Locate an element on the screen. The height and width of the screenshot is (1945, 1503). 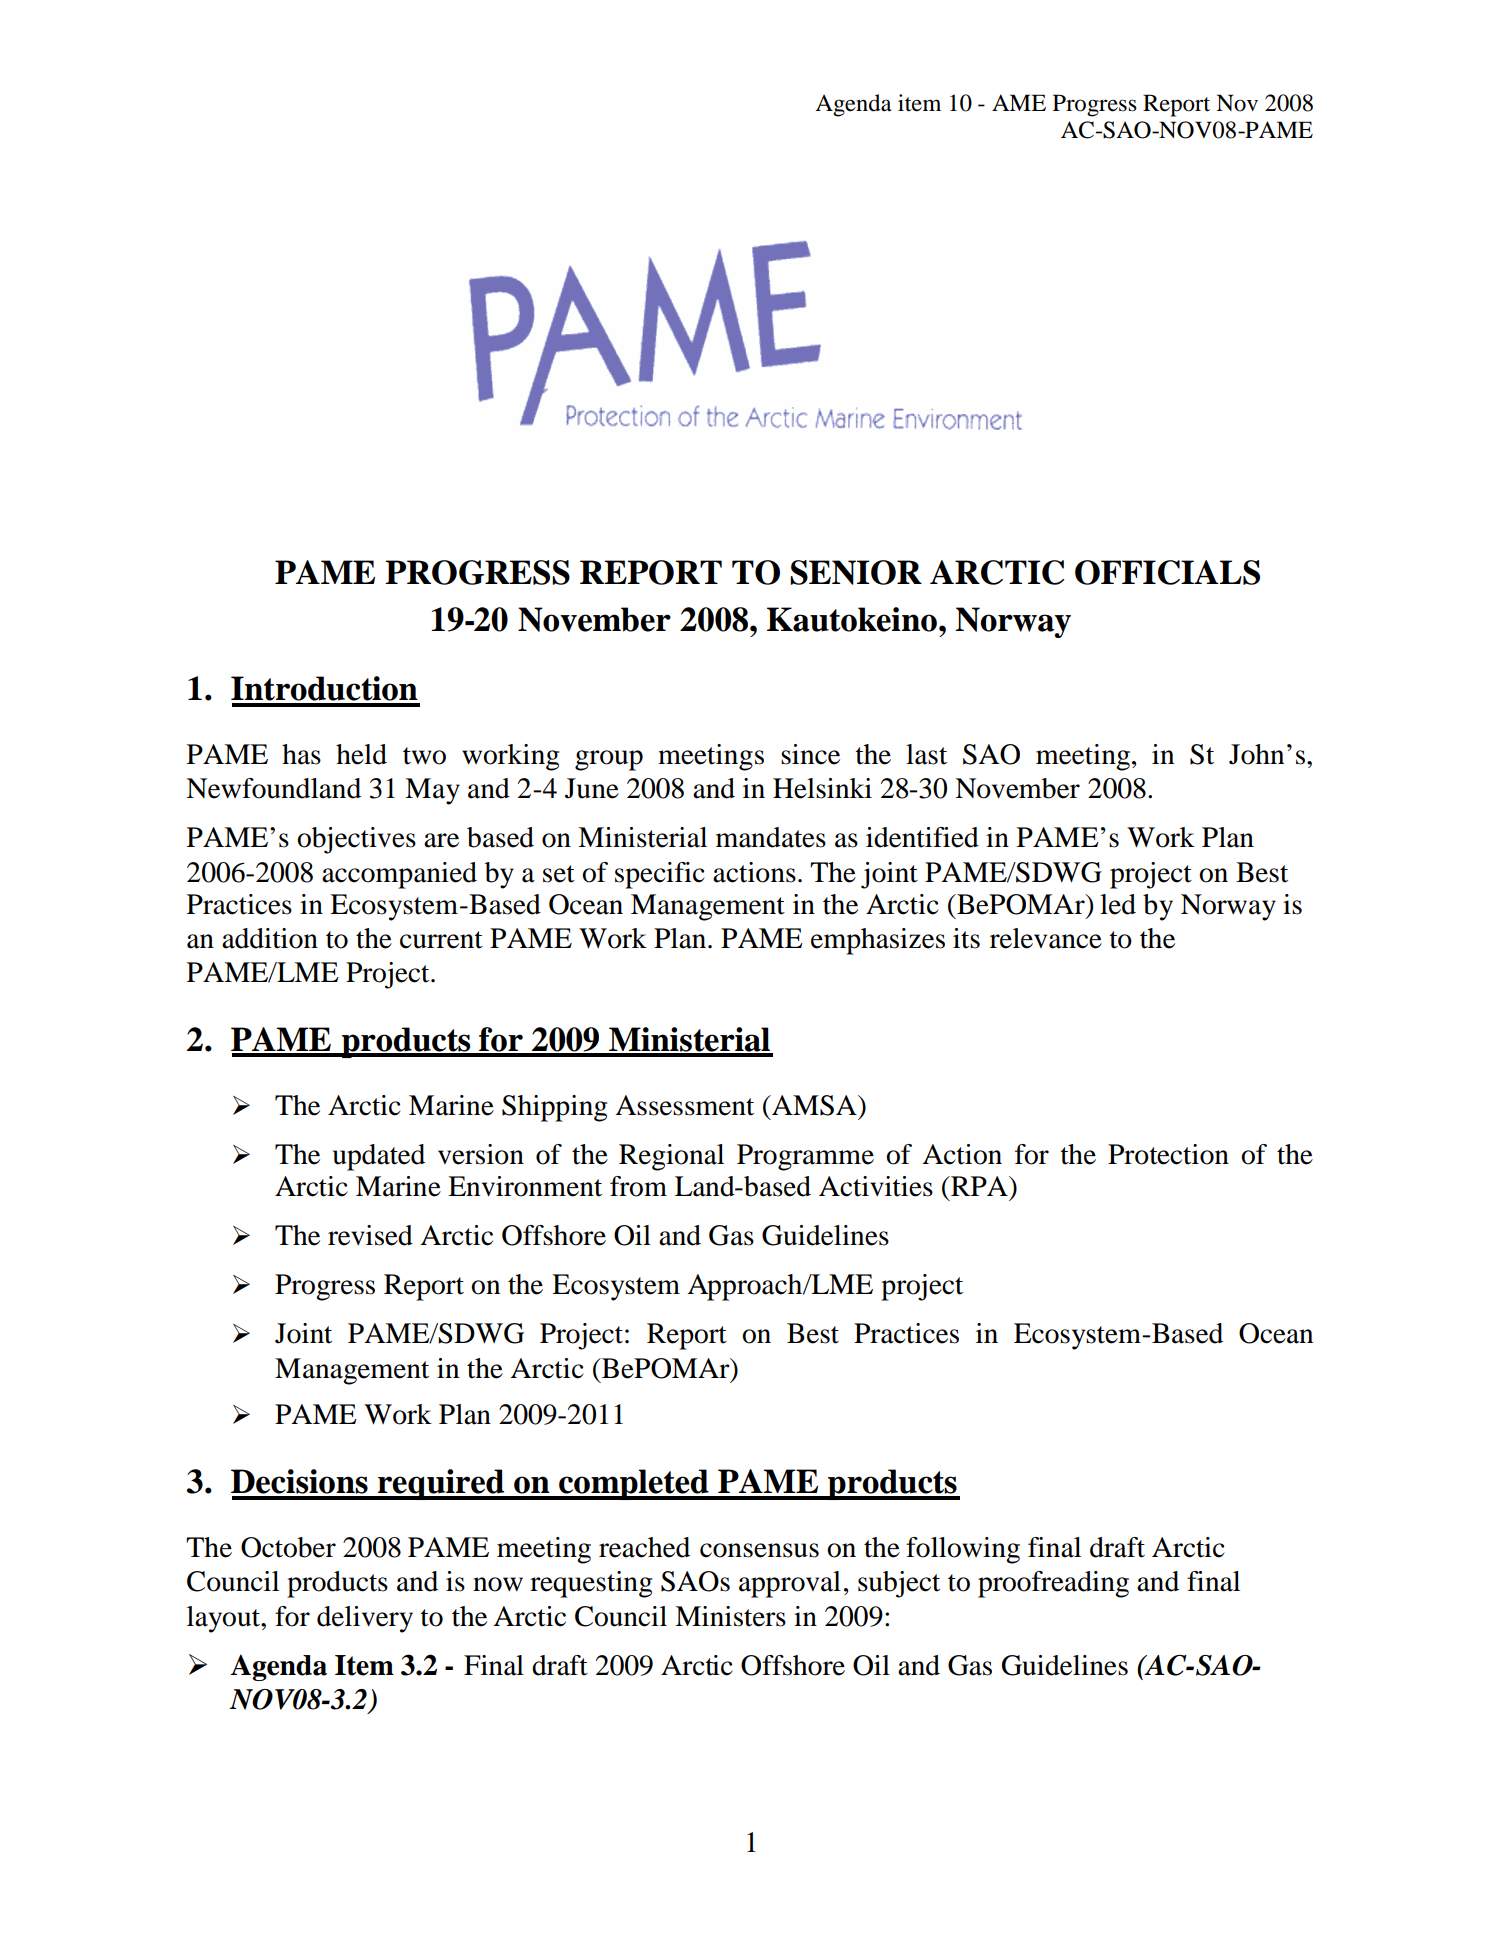
OFFICIALS is located at coordinates (1167, 572).
